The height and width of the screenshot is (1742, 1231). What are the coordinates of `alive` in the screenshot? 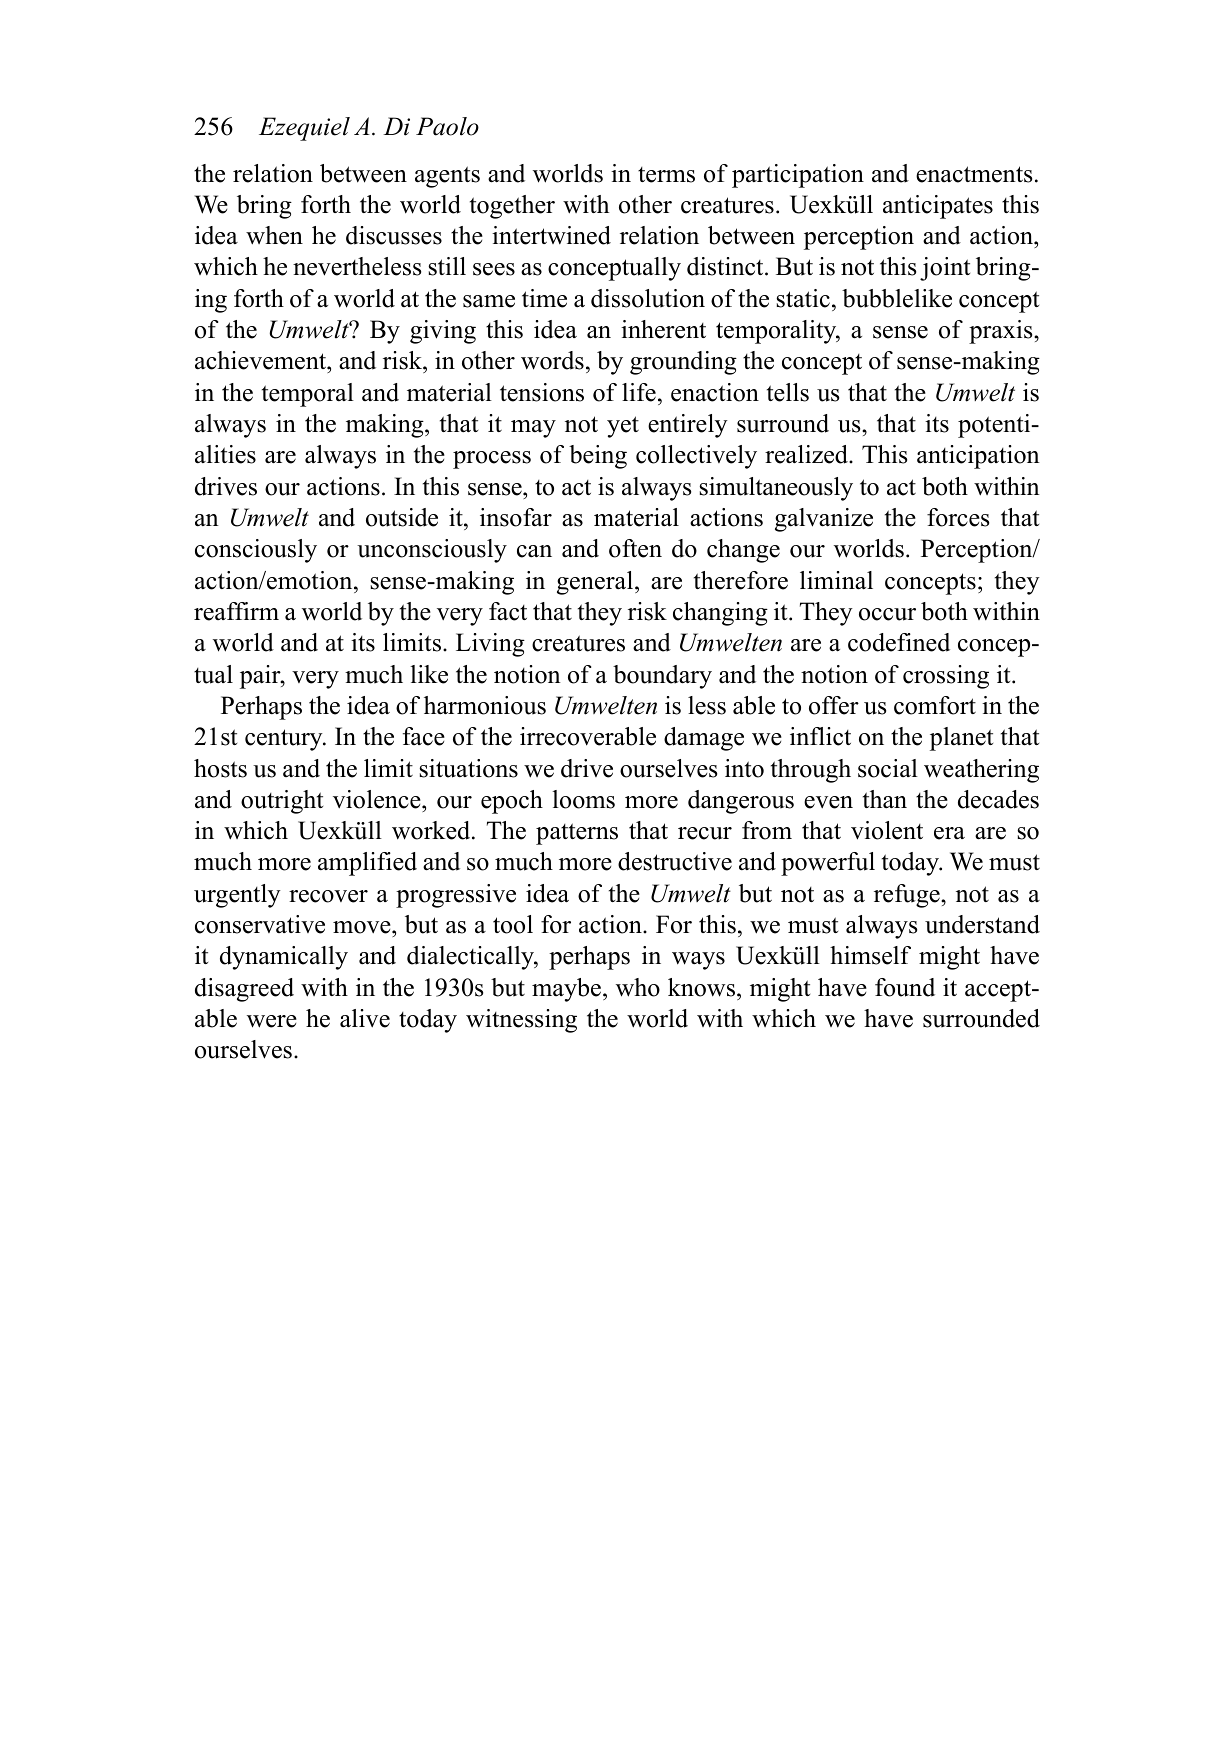 It's located at (365, 1018).
